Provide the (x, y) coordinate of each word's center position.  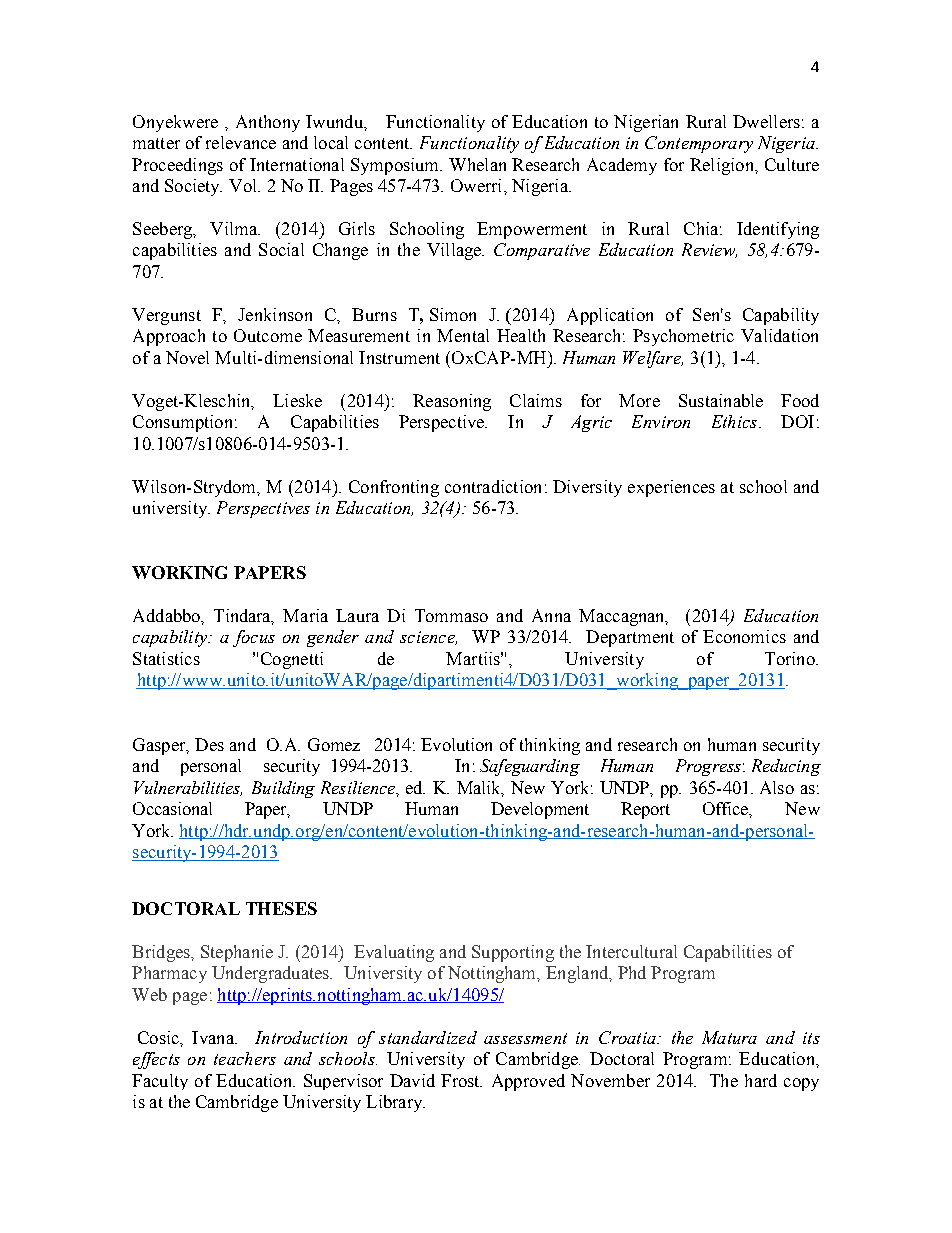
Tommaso (451, 615)
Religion (723, 166)
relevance (241, 142)
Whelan (477, 164)
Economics (744, 636)
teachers (245, 1058)
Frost (461, 1080)
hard (761, 1080)
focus (254, 638)
